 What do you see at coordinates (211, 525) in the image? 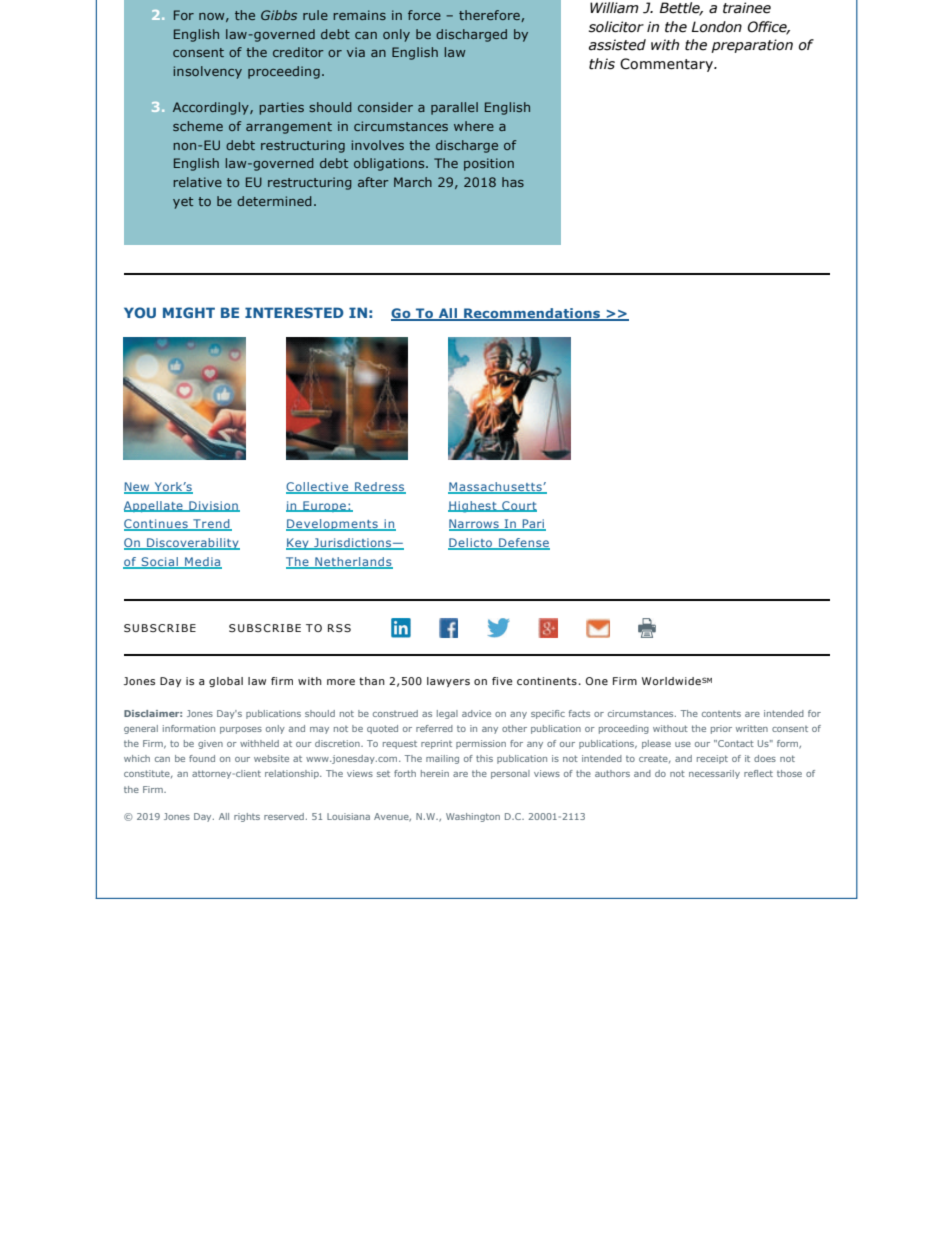
I see `Trend` at bounding box center [211, 525].
